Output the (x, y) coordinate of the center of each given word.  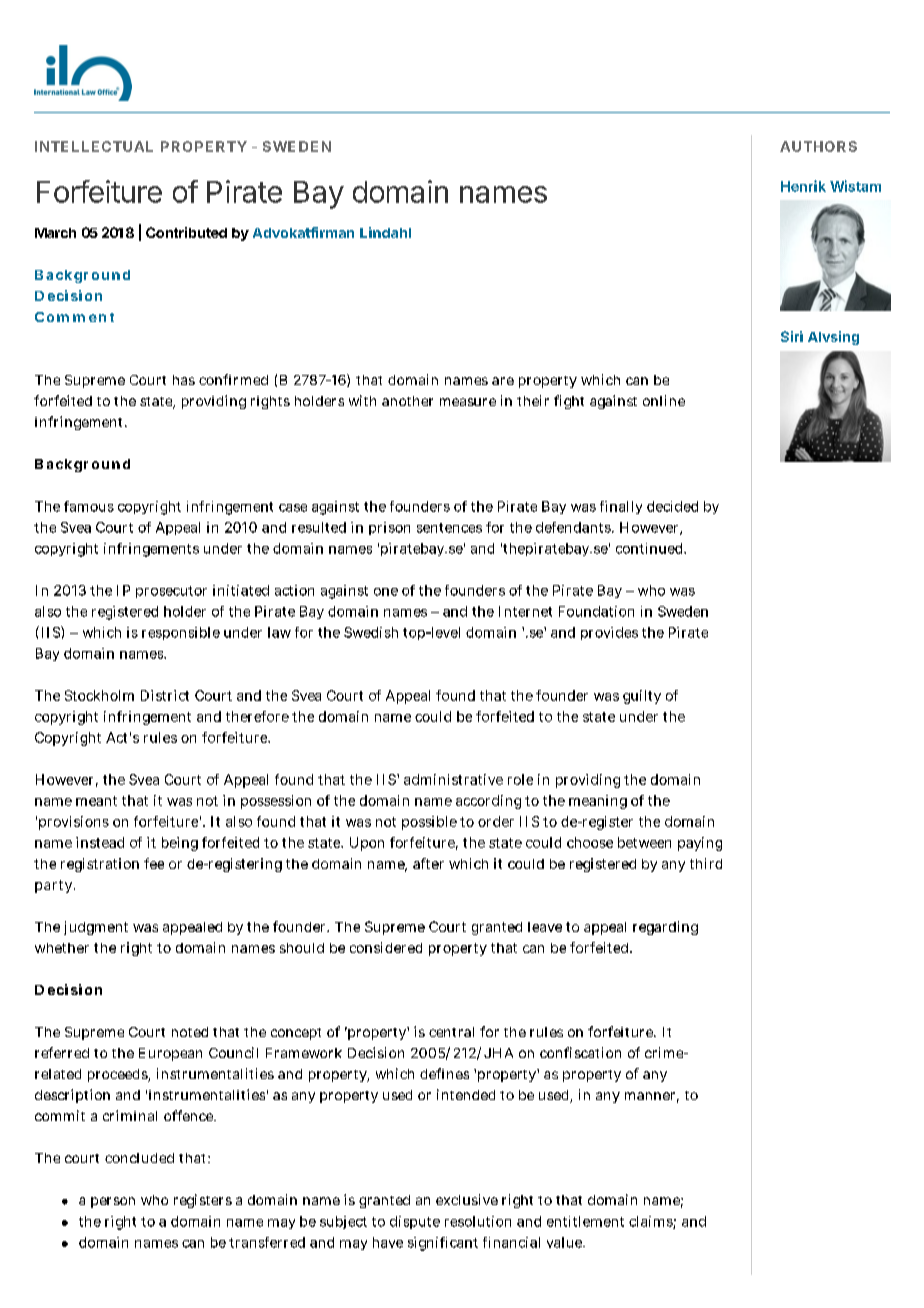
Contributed (186, 232)
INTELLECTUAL (94, 146)
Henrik (803, 186)
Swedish (371, 632)
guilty (642, 697)
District (165, 695)
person (113, 1202)
